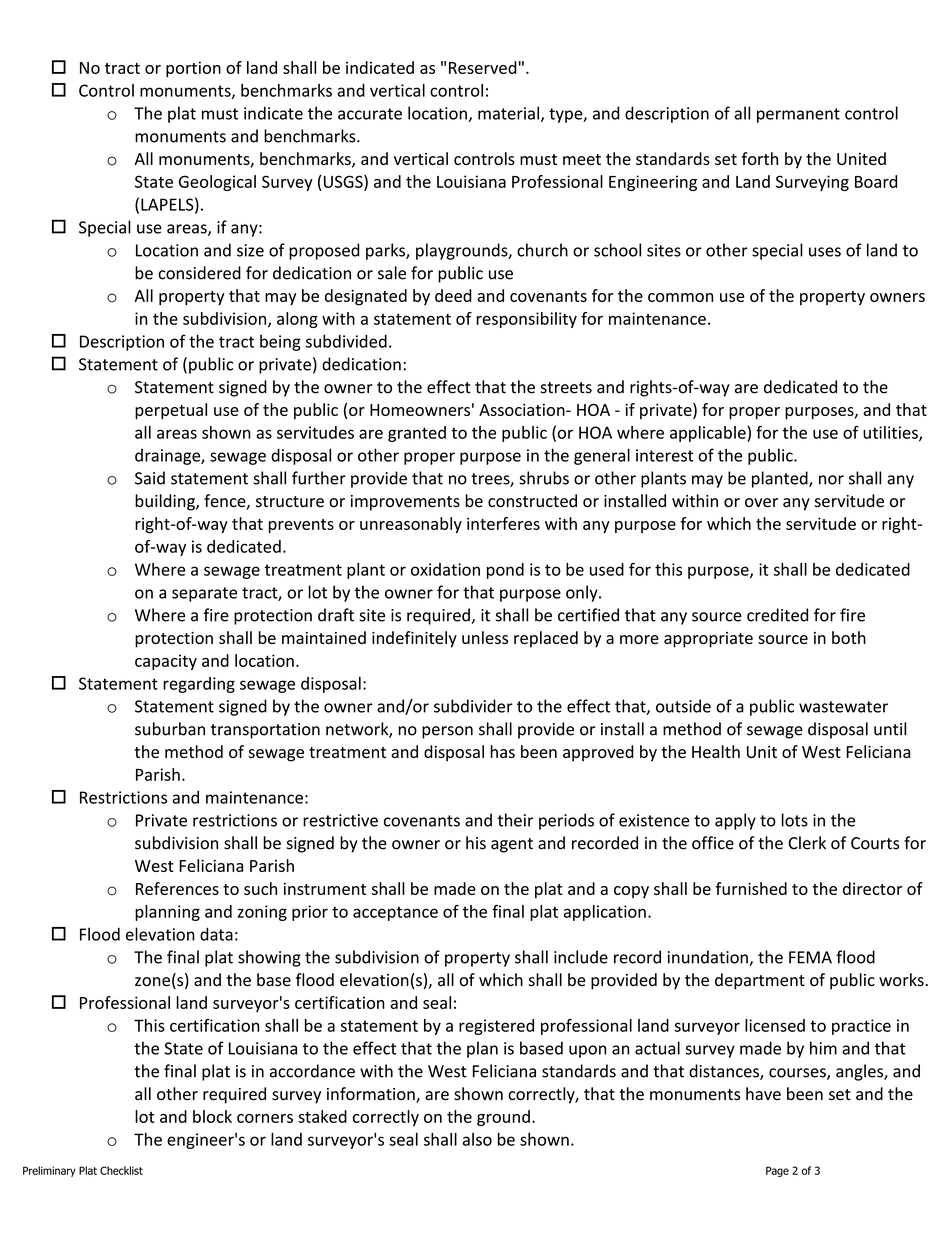 The height and width of the document is (1233, 952). Describe the element at coordinates (477, 1139) in the document. I see `also` at that location.
